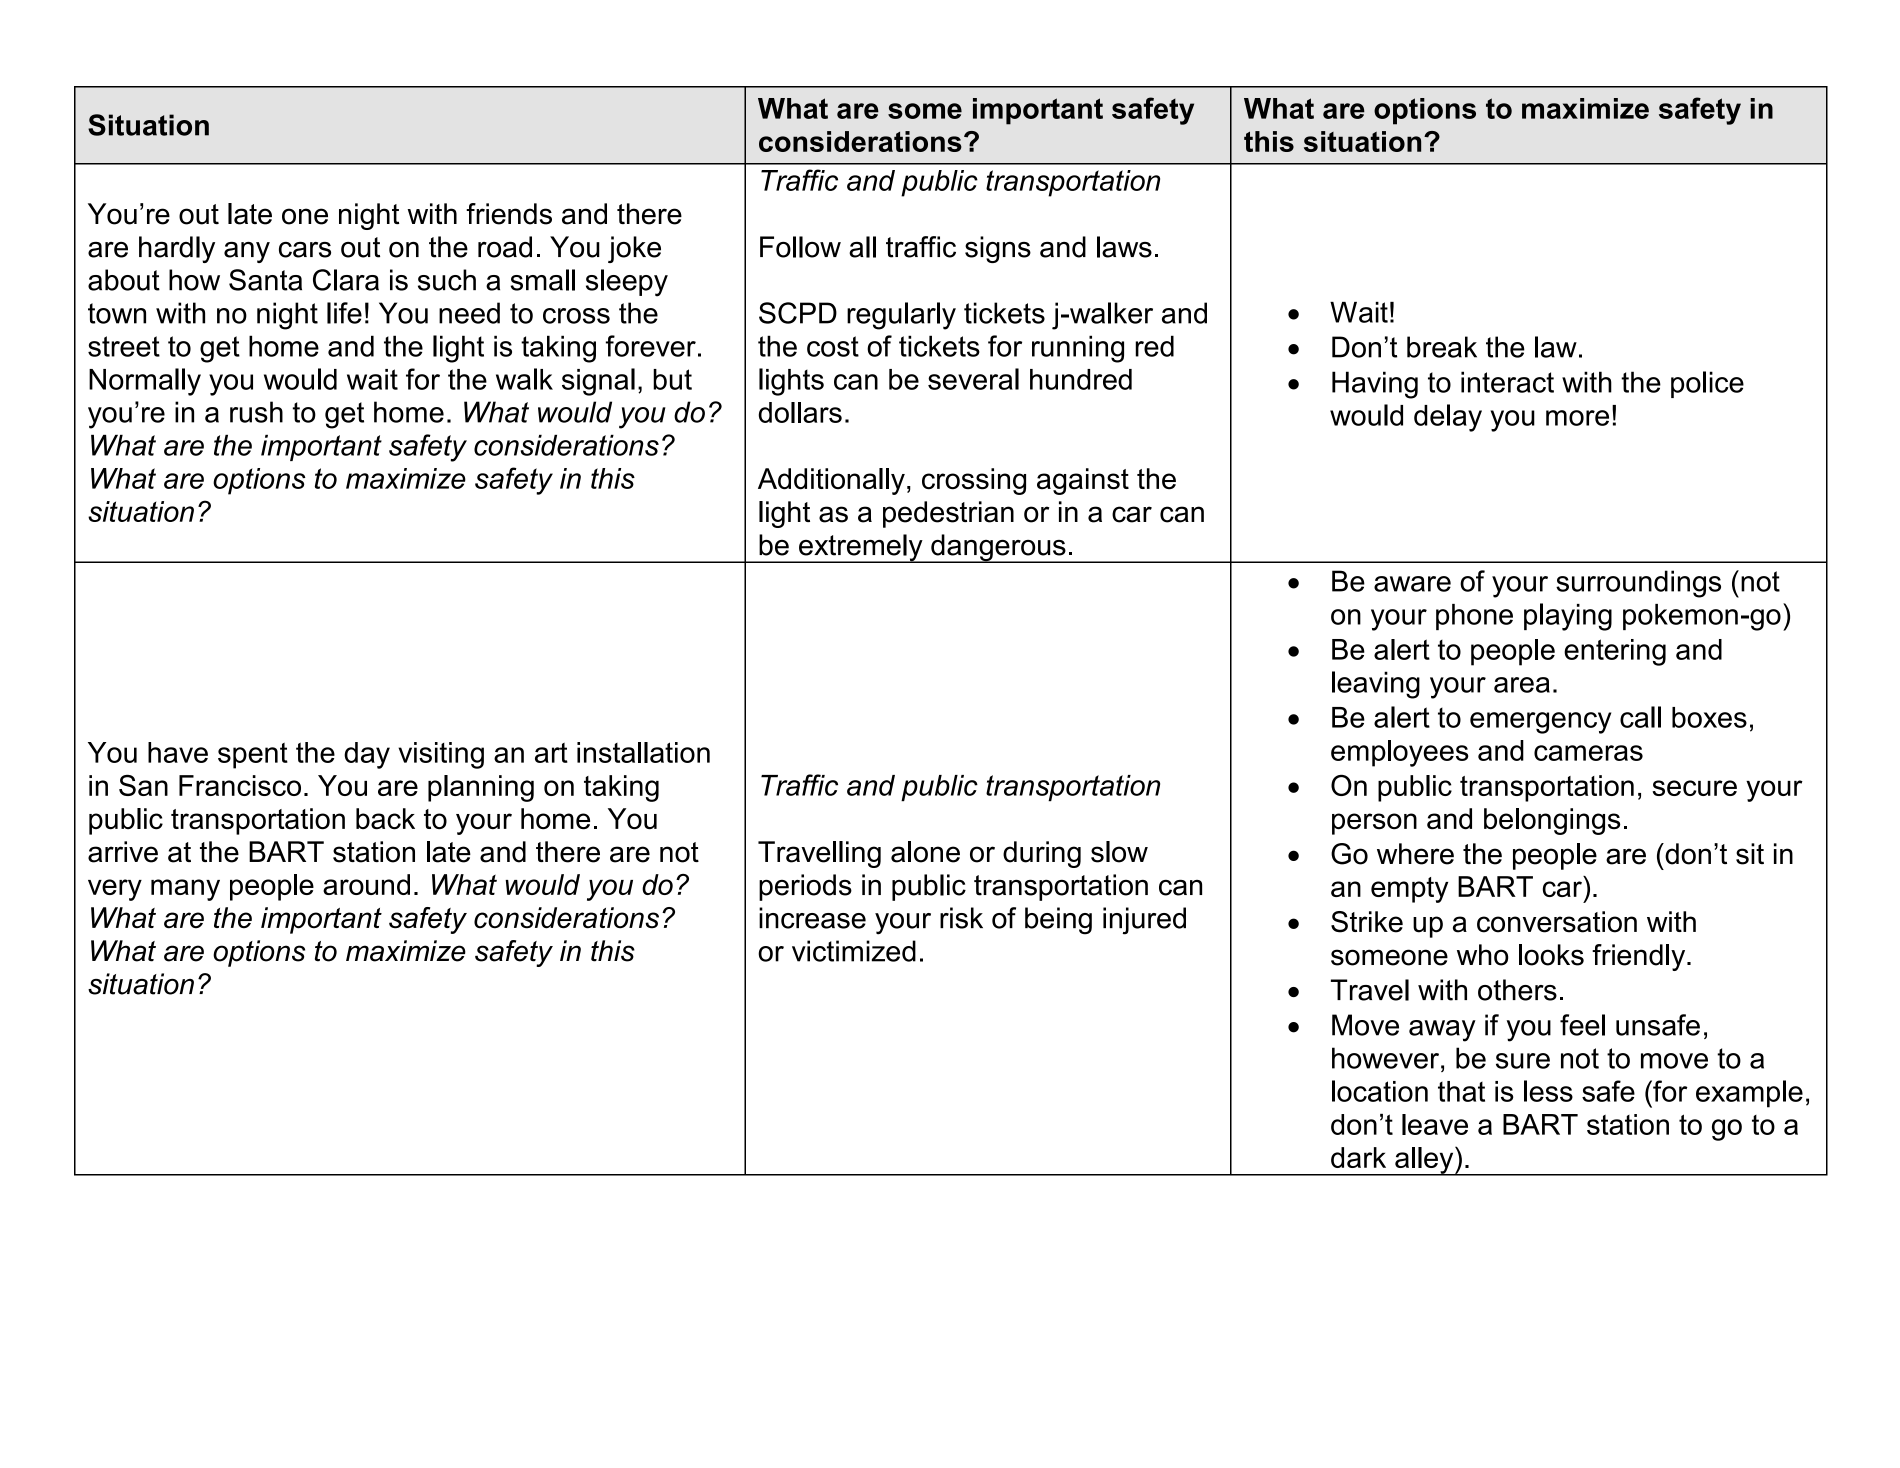 This screenshot has height=1468, width=1900. What do you see at coordinates (1435, 1124) in the screenshot?
I see `leave` at bounding box center [1435, 1124].
